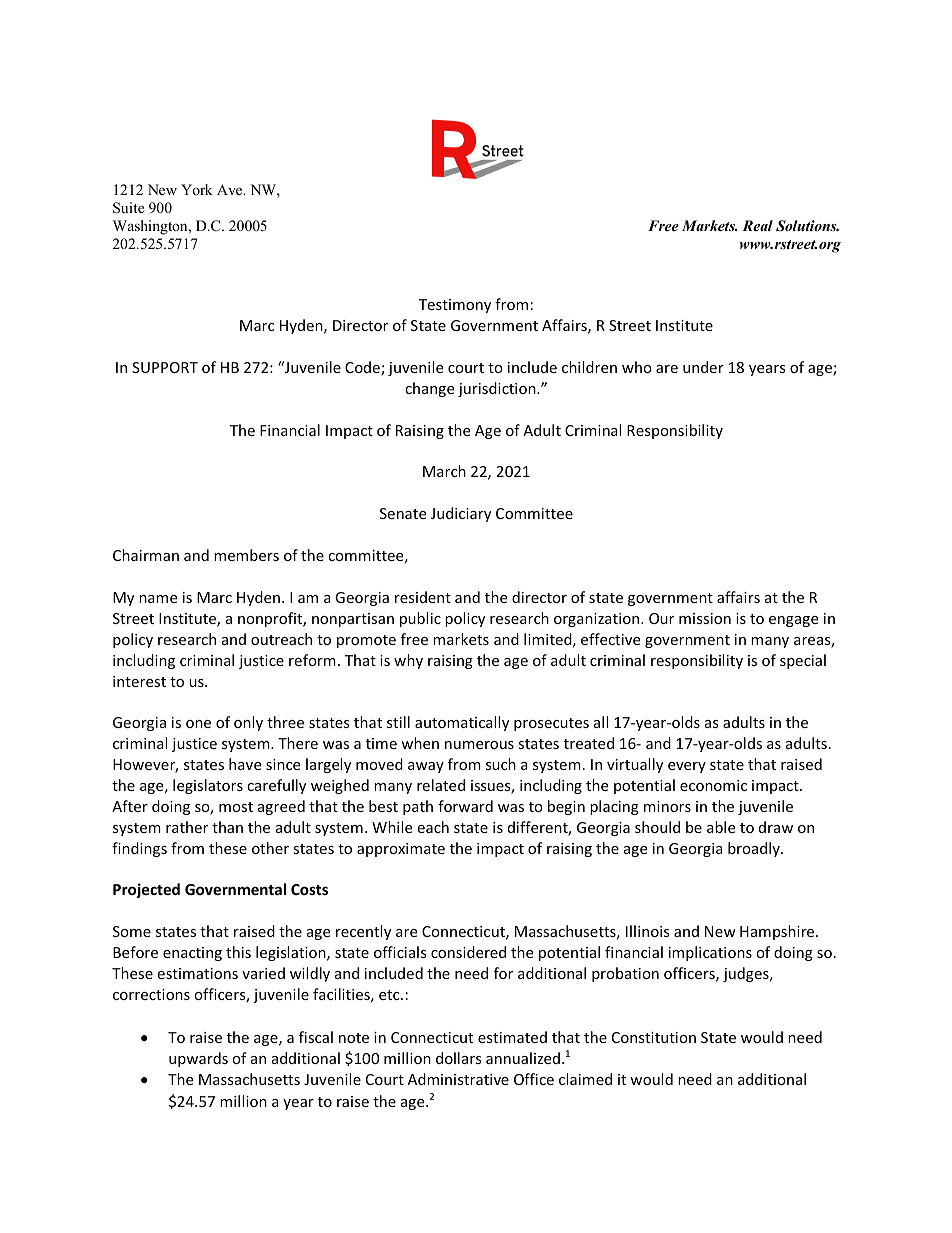 This page has width=952, height=1233. Describe the element at coordinates (757, 225) in the page. I see `Real` at that location.
